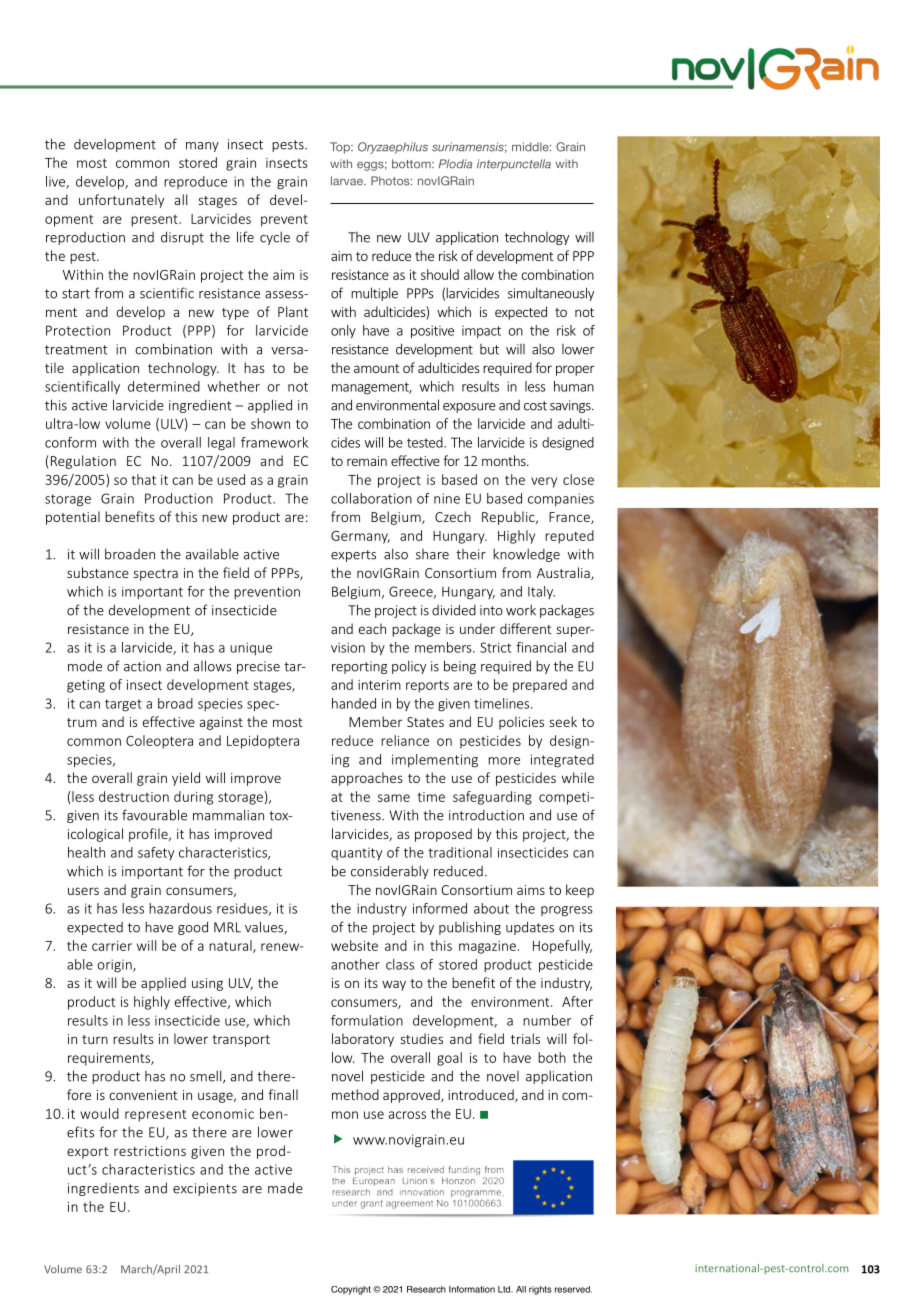 The width and height of the screenshot is (924, 1308). What do you see at coordinates (164, 386) in the screenshot?
I see `determined` at bounding box center [164, 386].
